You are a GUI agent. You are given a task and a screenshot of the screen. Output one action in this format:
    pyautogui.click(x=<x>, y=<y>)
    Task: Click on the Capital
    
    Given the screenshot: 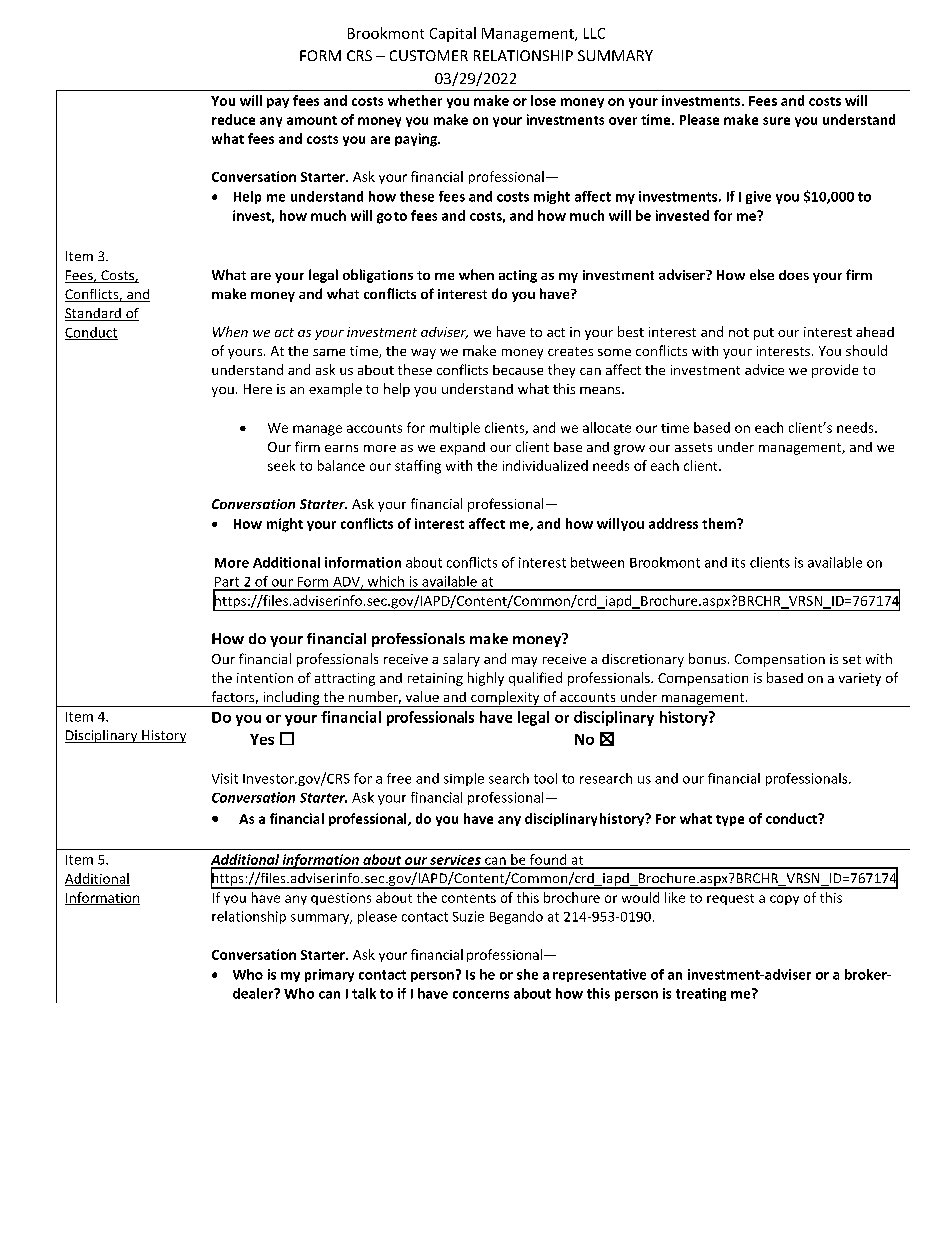 What is the action you would take?
    pyautogui.click(x=453, y=34)
